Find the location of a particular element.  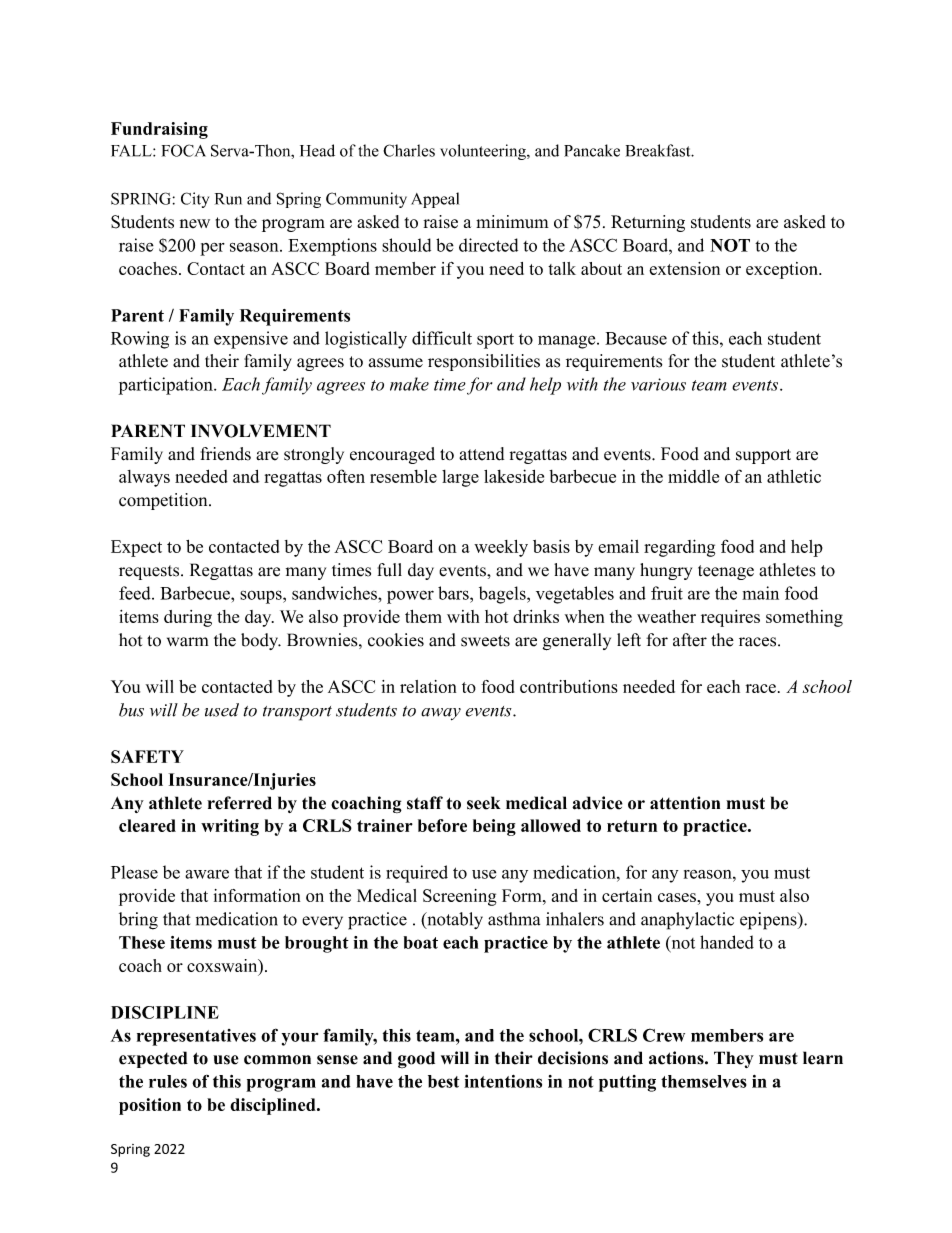

after is located at coordinates (690, 640).
